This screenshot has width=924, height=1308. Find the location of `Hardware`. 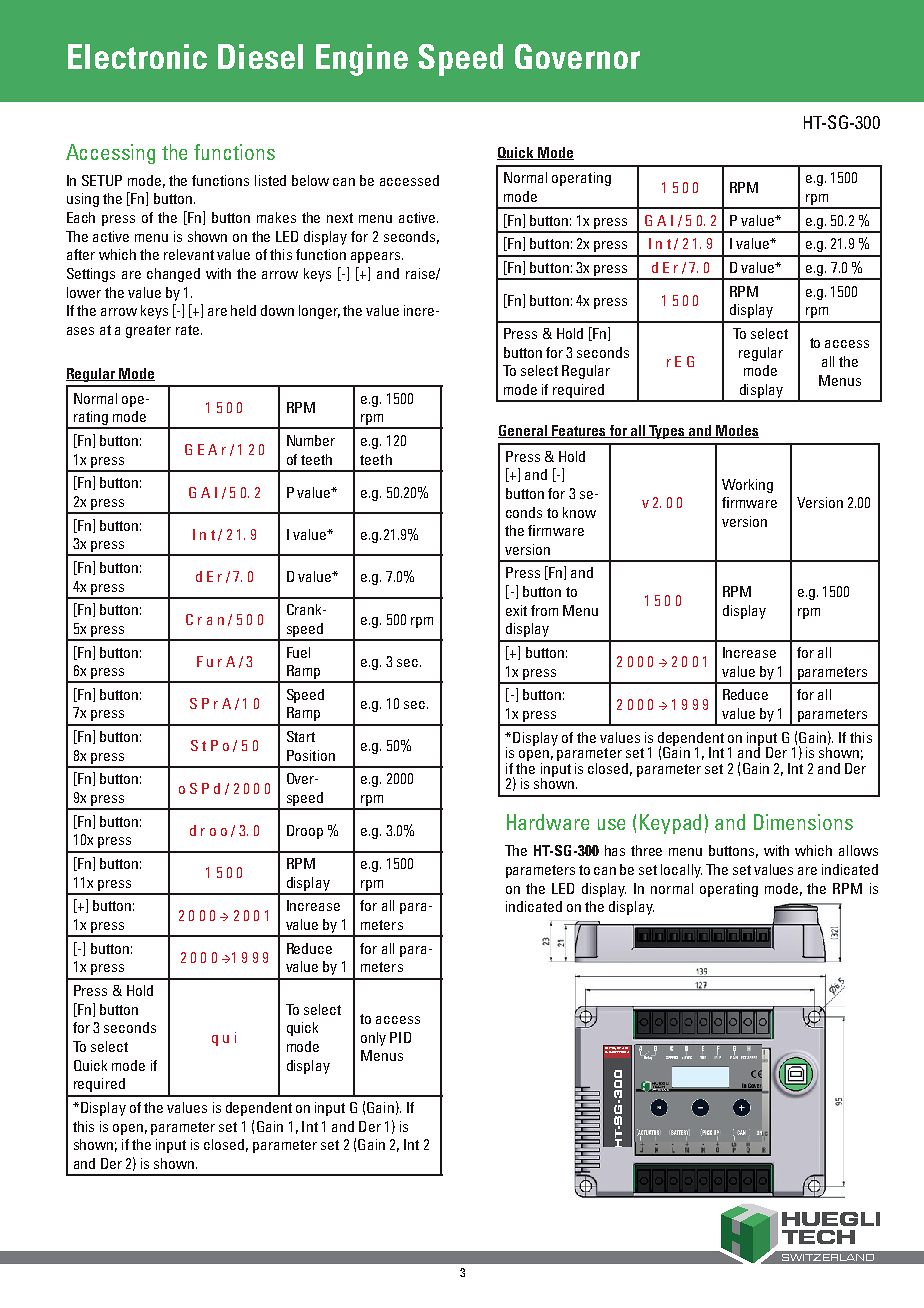

Hardware is located at coordinates (548, 822).
